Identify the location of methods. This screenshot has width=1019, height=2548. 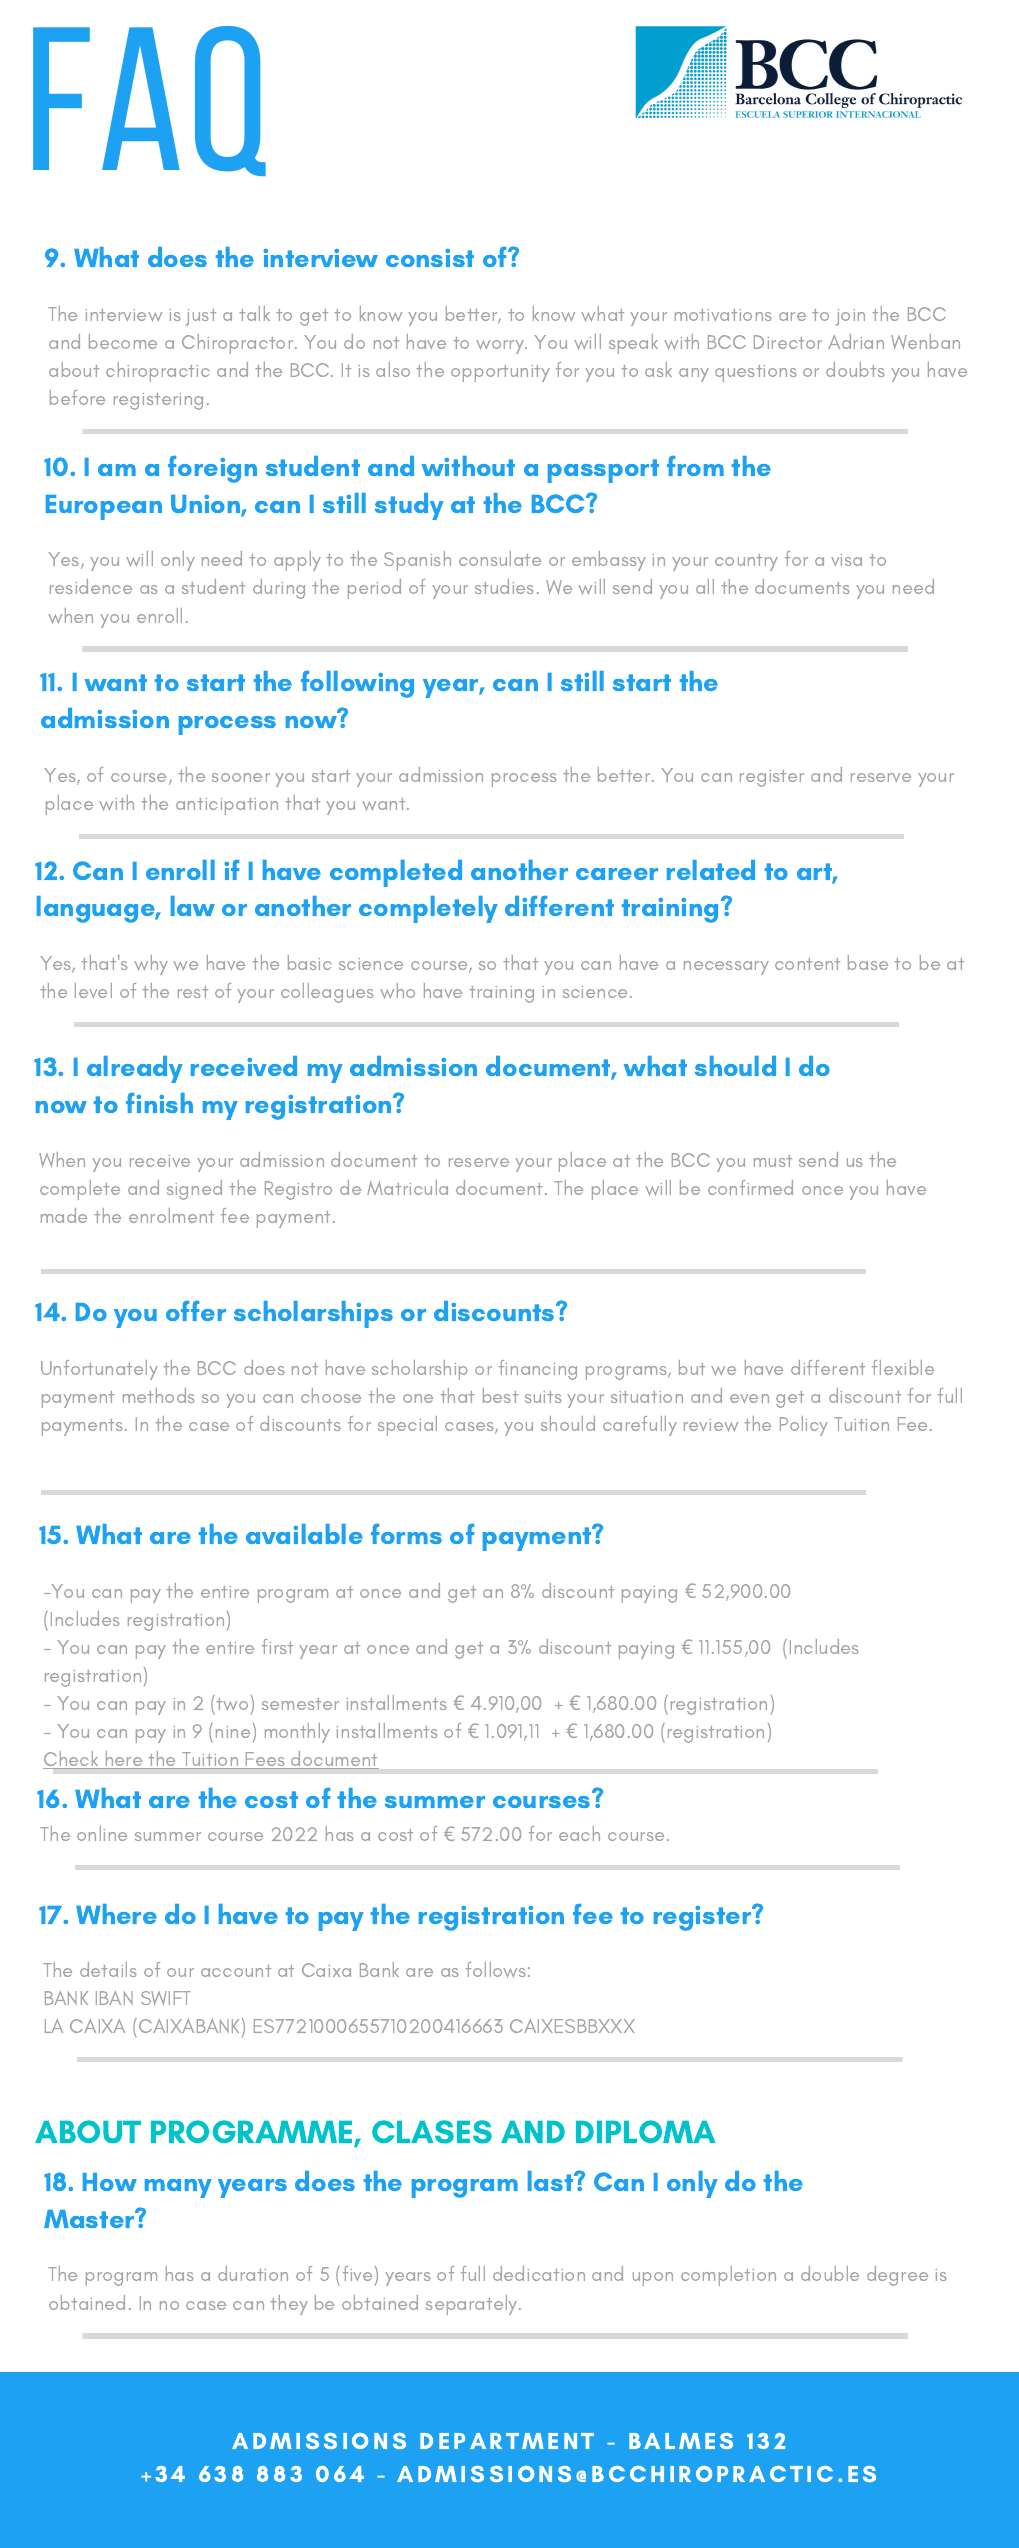
(159, 1395).
